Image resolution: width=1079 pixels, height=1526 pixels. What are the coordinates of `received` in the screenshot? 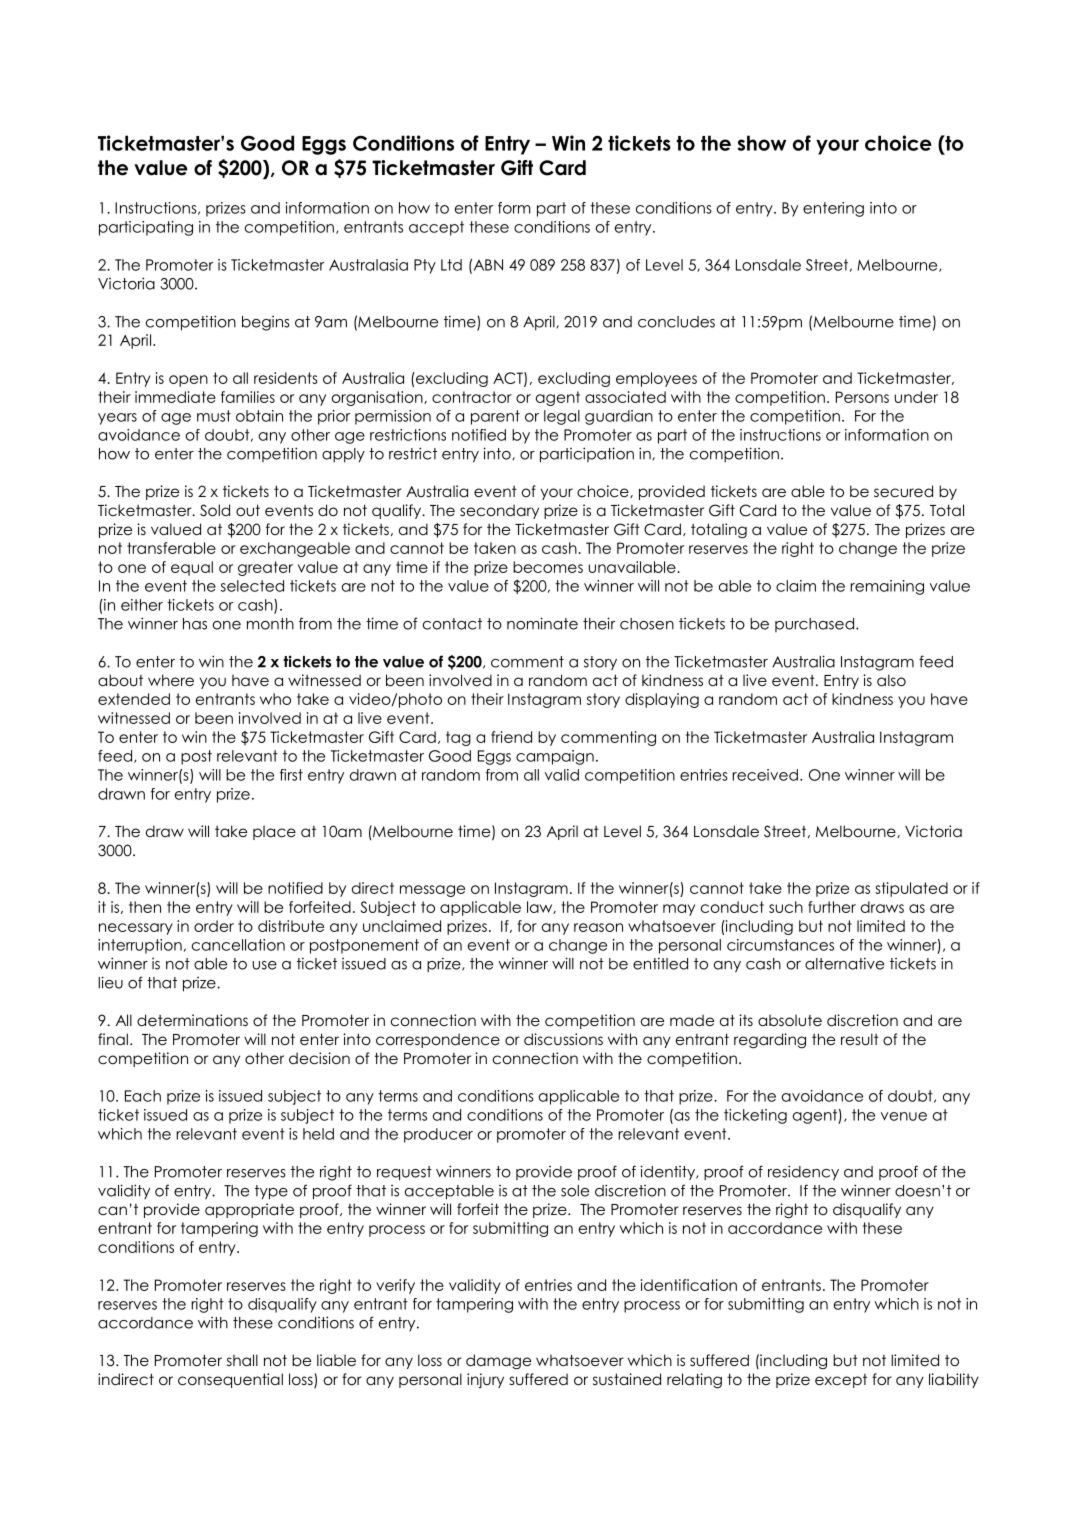 It's located at (765, 775).
